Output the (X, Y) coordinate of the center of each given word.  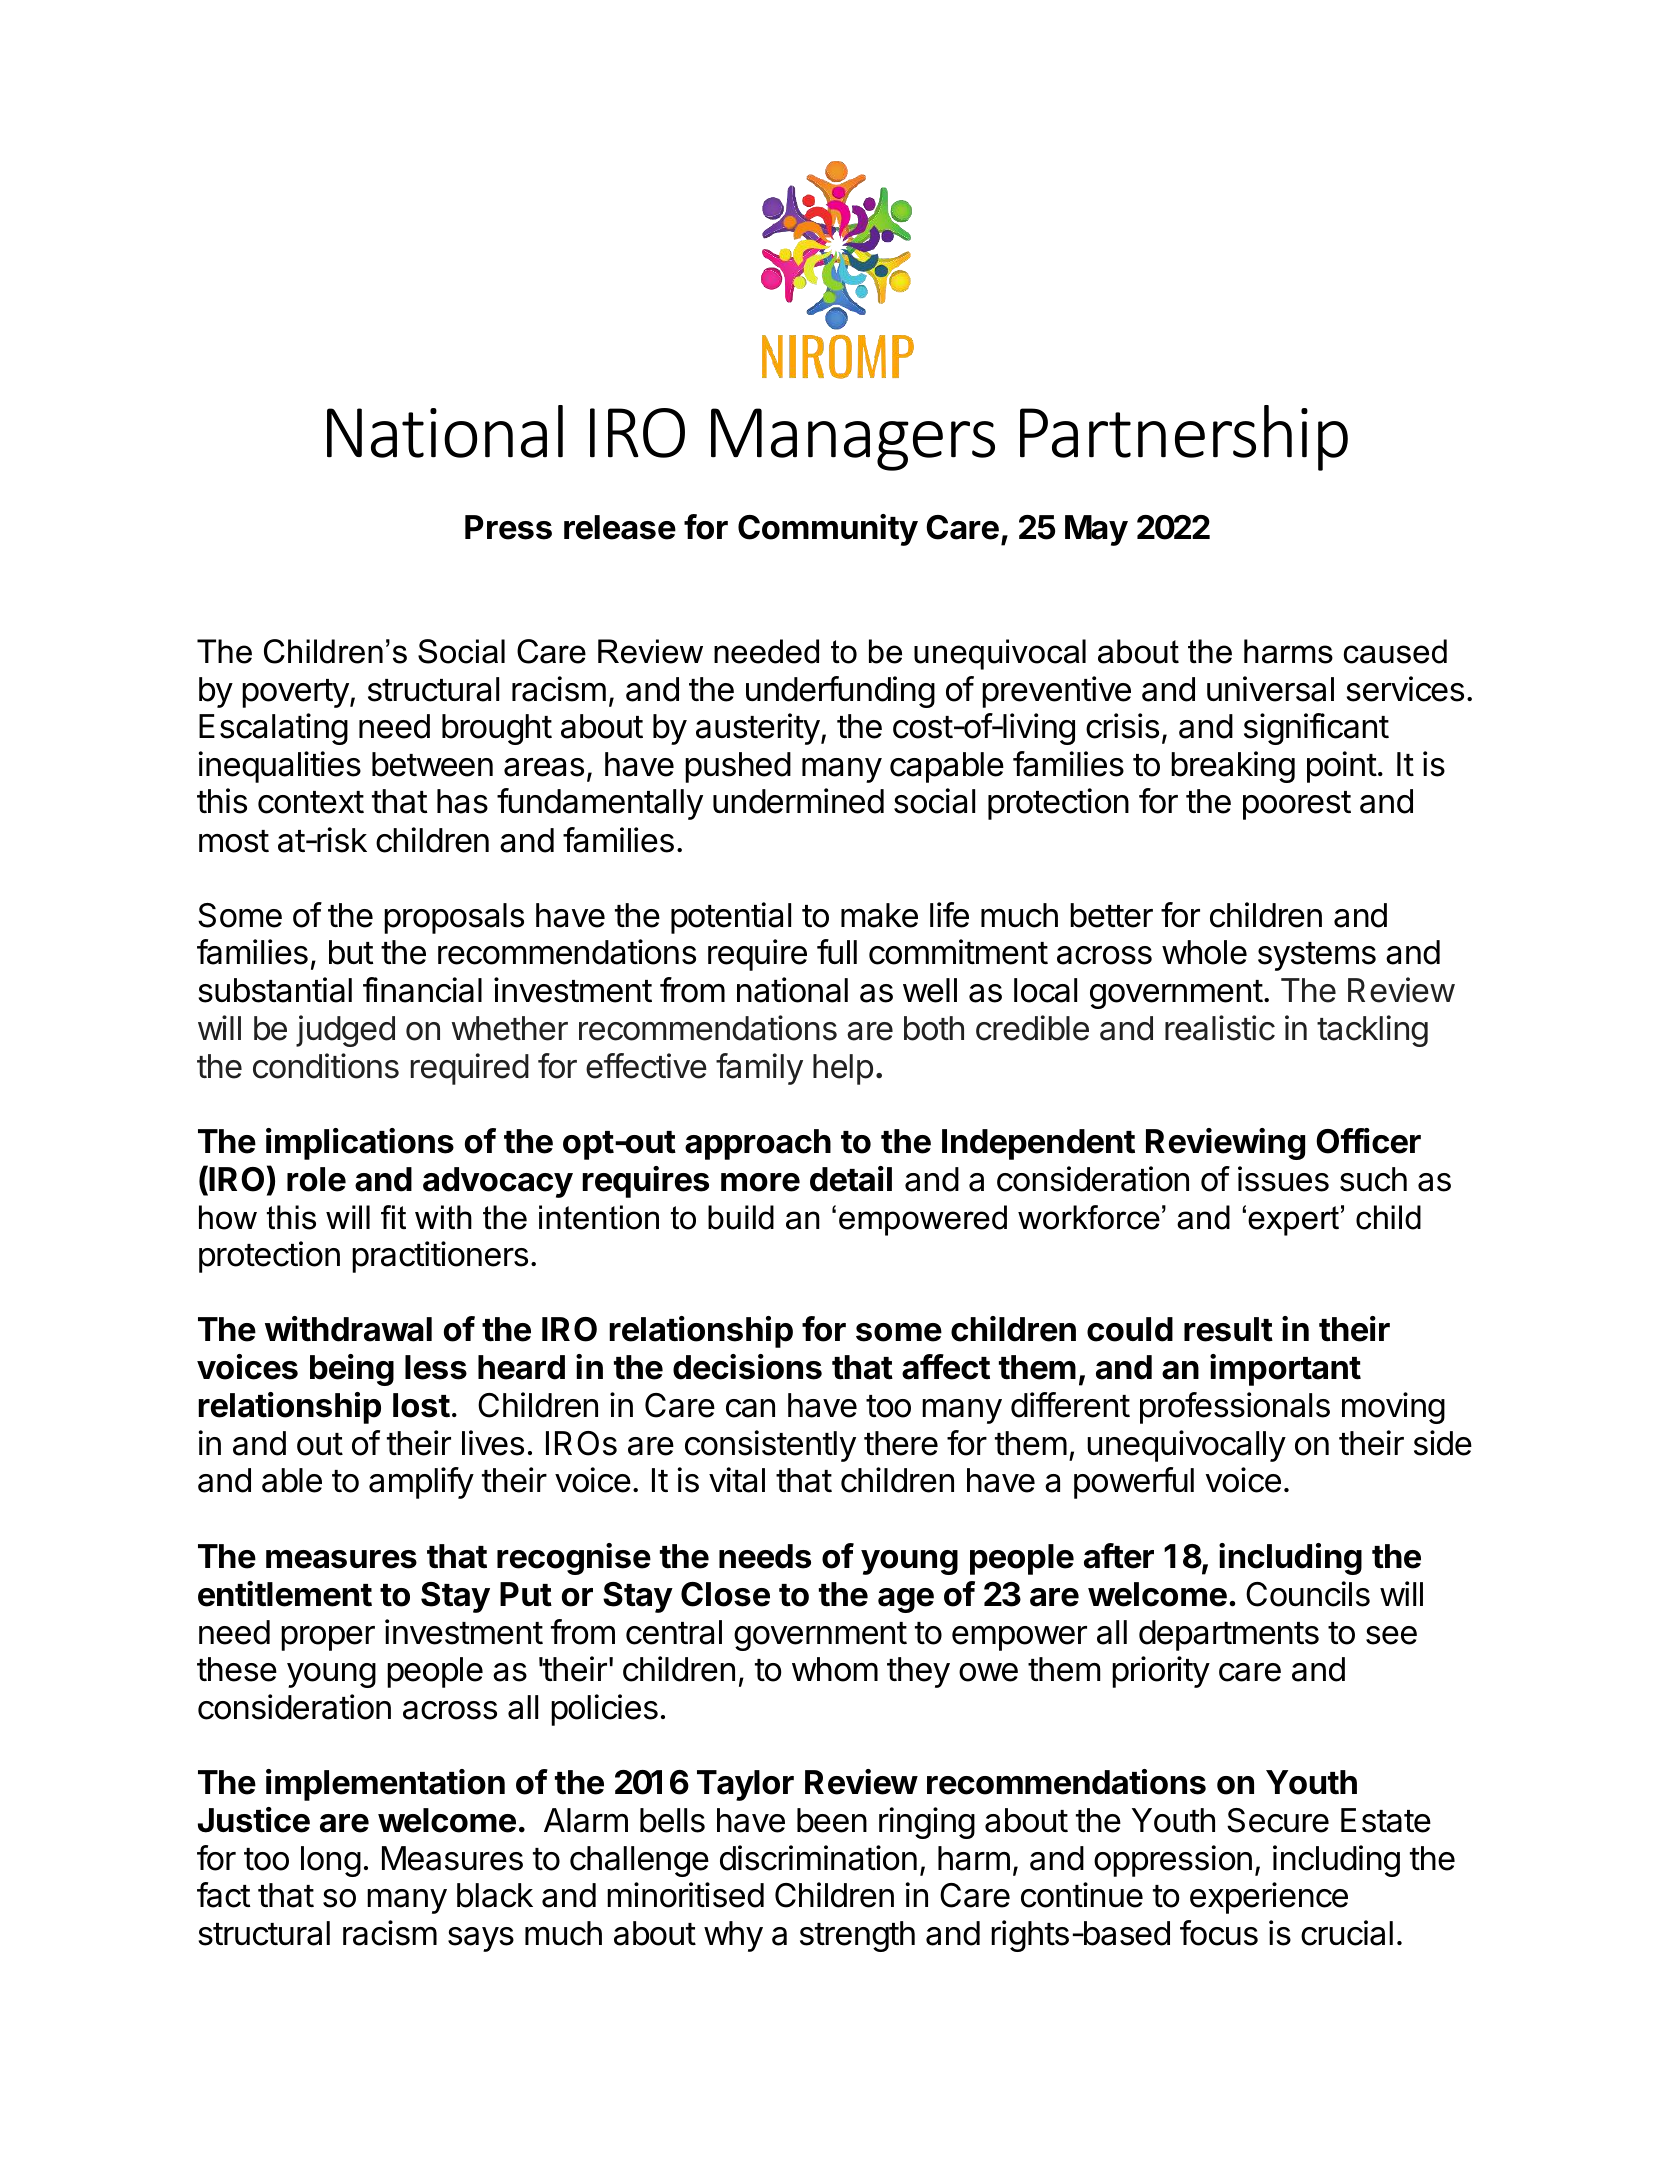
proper (328, 1638)
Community (828, 530)
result (1228, 1329)
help (843, 1069)
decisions (747, 1367)
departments (1229, 1635)
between (432, 764)
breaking (1233, 767)
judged (345, 1031)
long (331, 1861)
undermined (798, 801)
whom (835, 1669)
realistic (1220, 1028)
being (352, 1370)
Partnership (1184, 438)
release (620, 527)
